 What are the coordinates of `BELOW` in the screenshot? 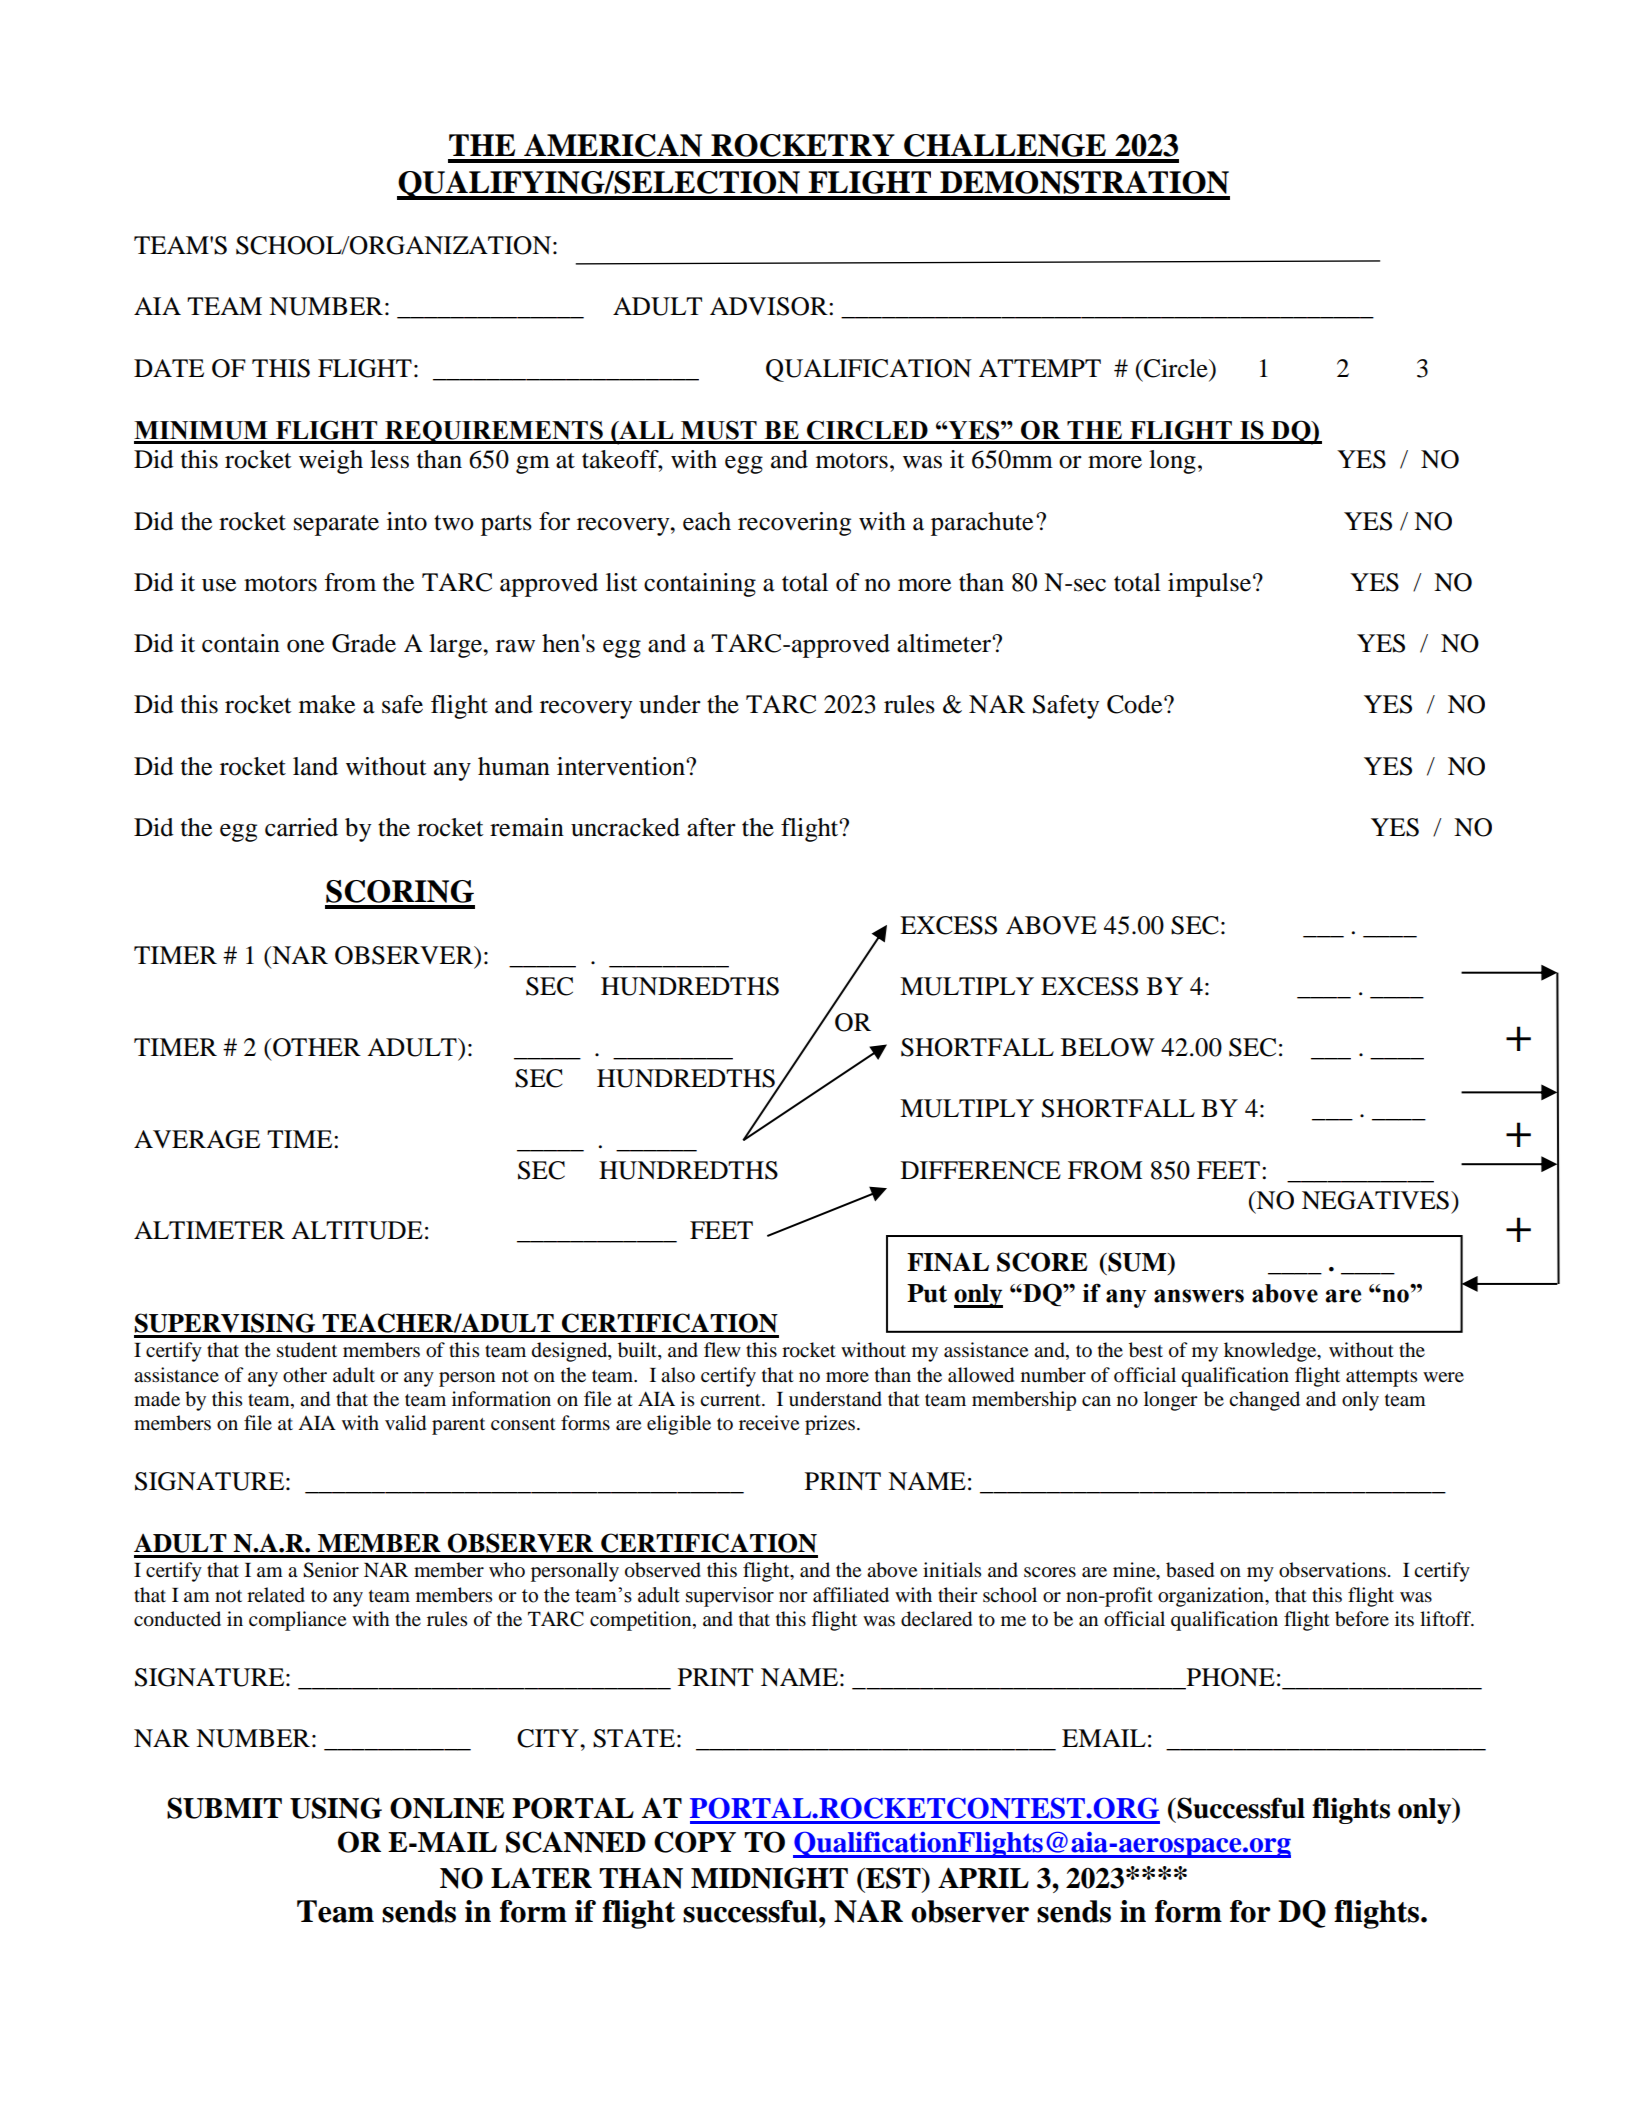 It's located at (1108, 1047).
